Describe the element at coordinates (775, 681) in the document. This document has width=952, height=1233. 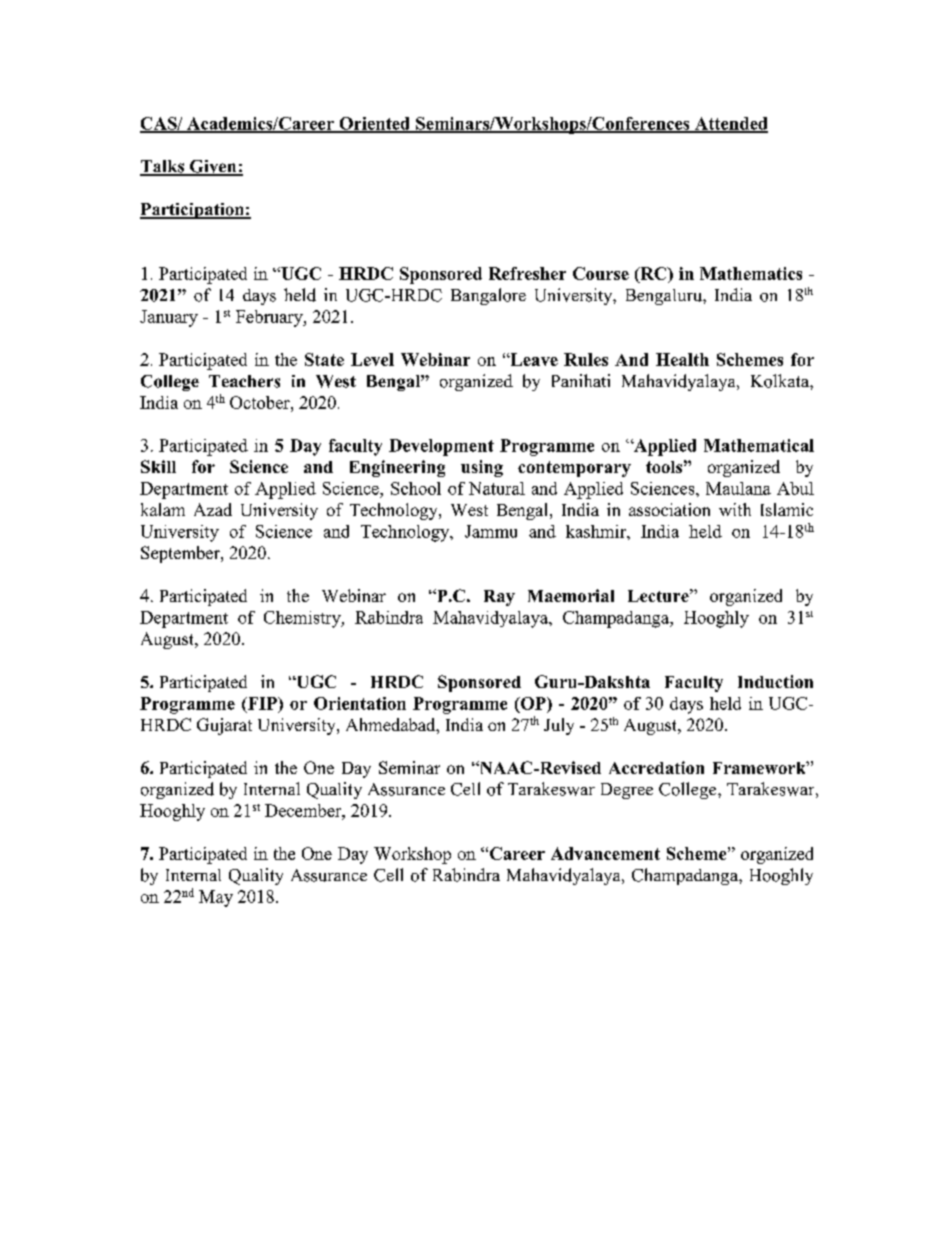
I see `Induction` at that location.
